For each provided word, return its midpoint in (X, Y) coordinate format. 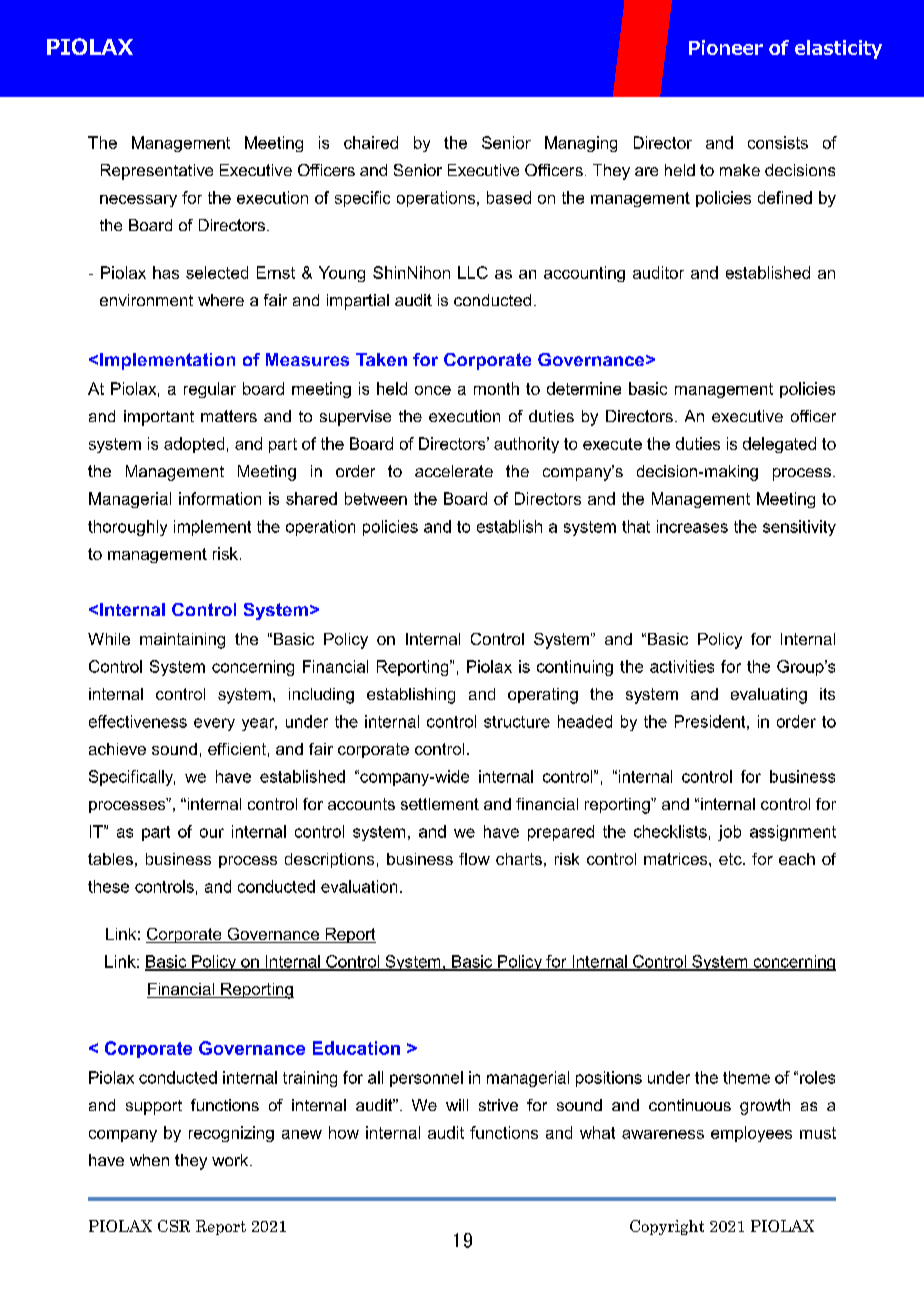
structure (517, 722)
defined (785, 197)
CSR (174, 1226)
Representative (157, 172)
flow (474, 859)
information (220, 498)
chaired (371, 142)
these (108, 886)
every (214, 724)
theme (746, 1077)
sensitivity (799, 528)
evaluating (769, 696)
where (221, 300)
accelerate (454, 471)
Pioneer (726, 47)
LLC (473, 272)
